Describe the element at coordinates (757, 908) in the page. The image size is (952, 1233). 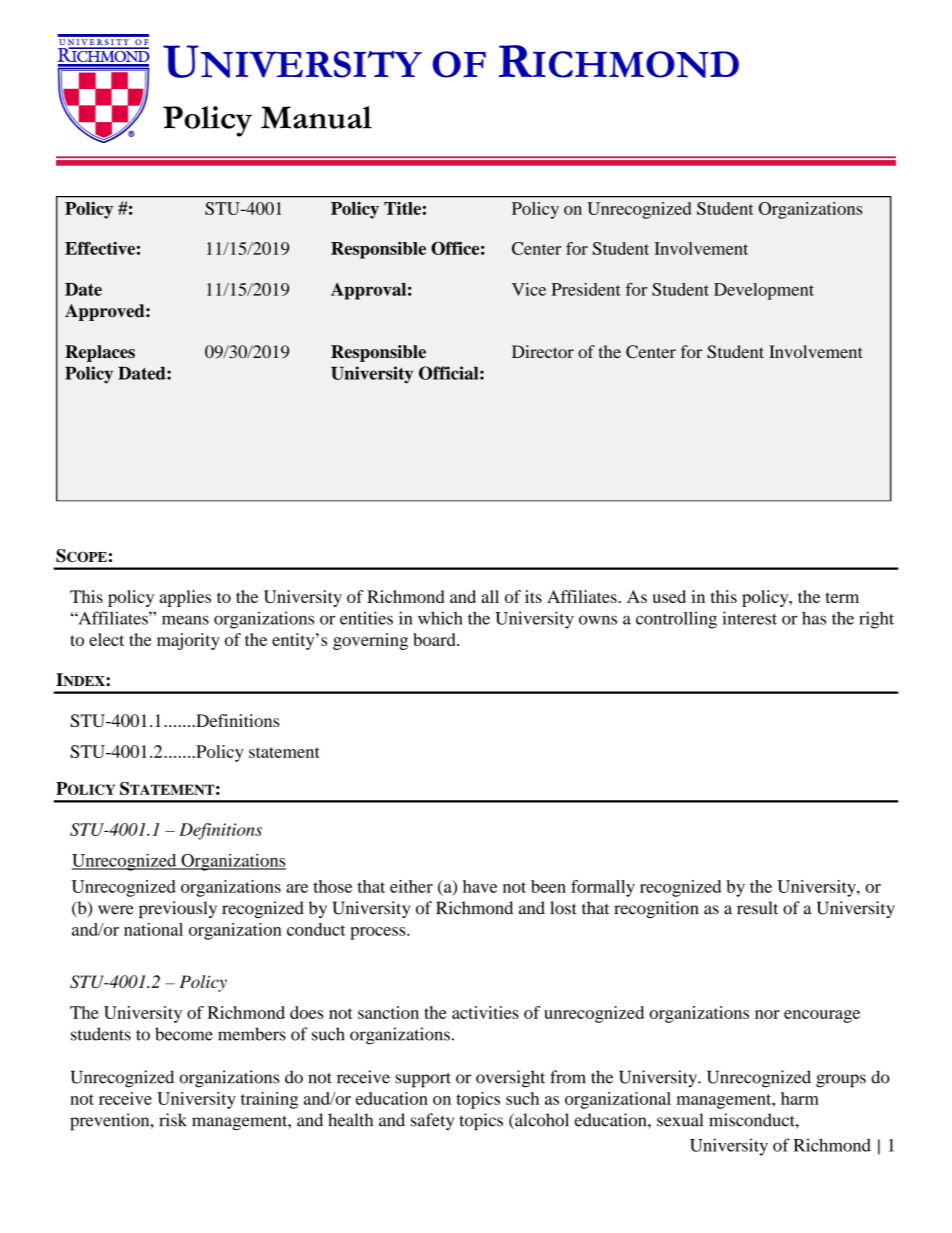
I see `result` at that location.
